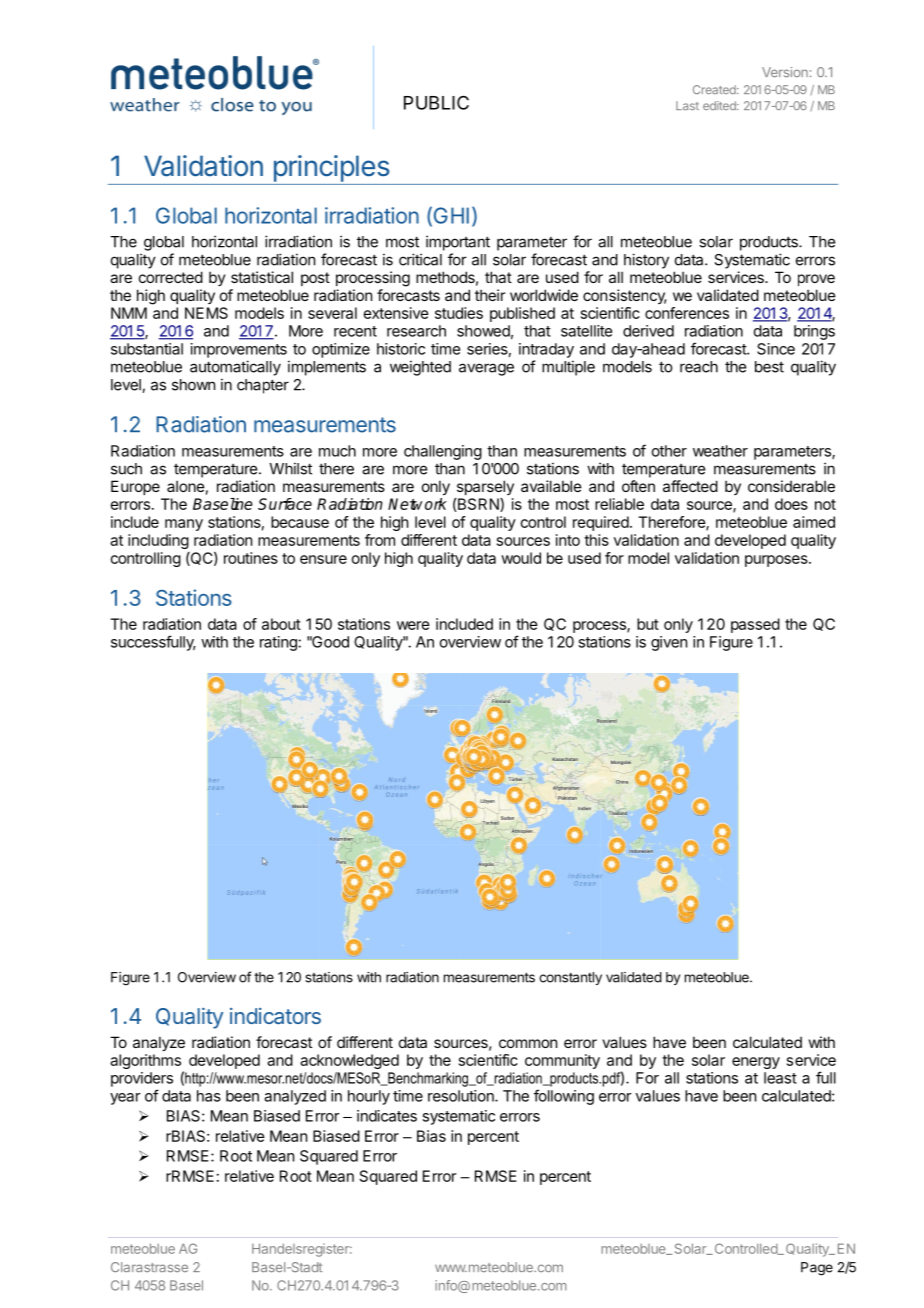 The image size is (924, 1308). Describe the element at coordinates (332, 168) in the image. I see `principles` at that location.
